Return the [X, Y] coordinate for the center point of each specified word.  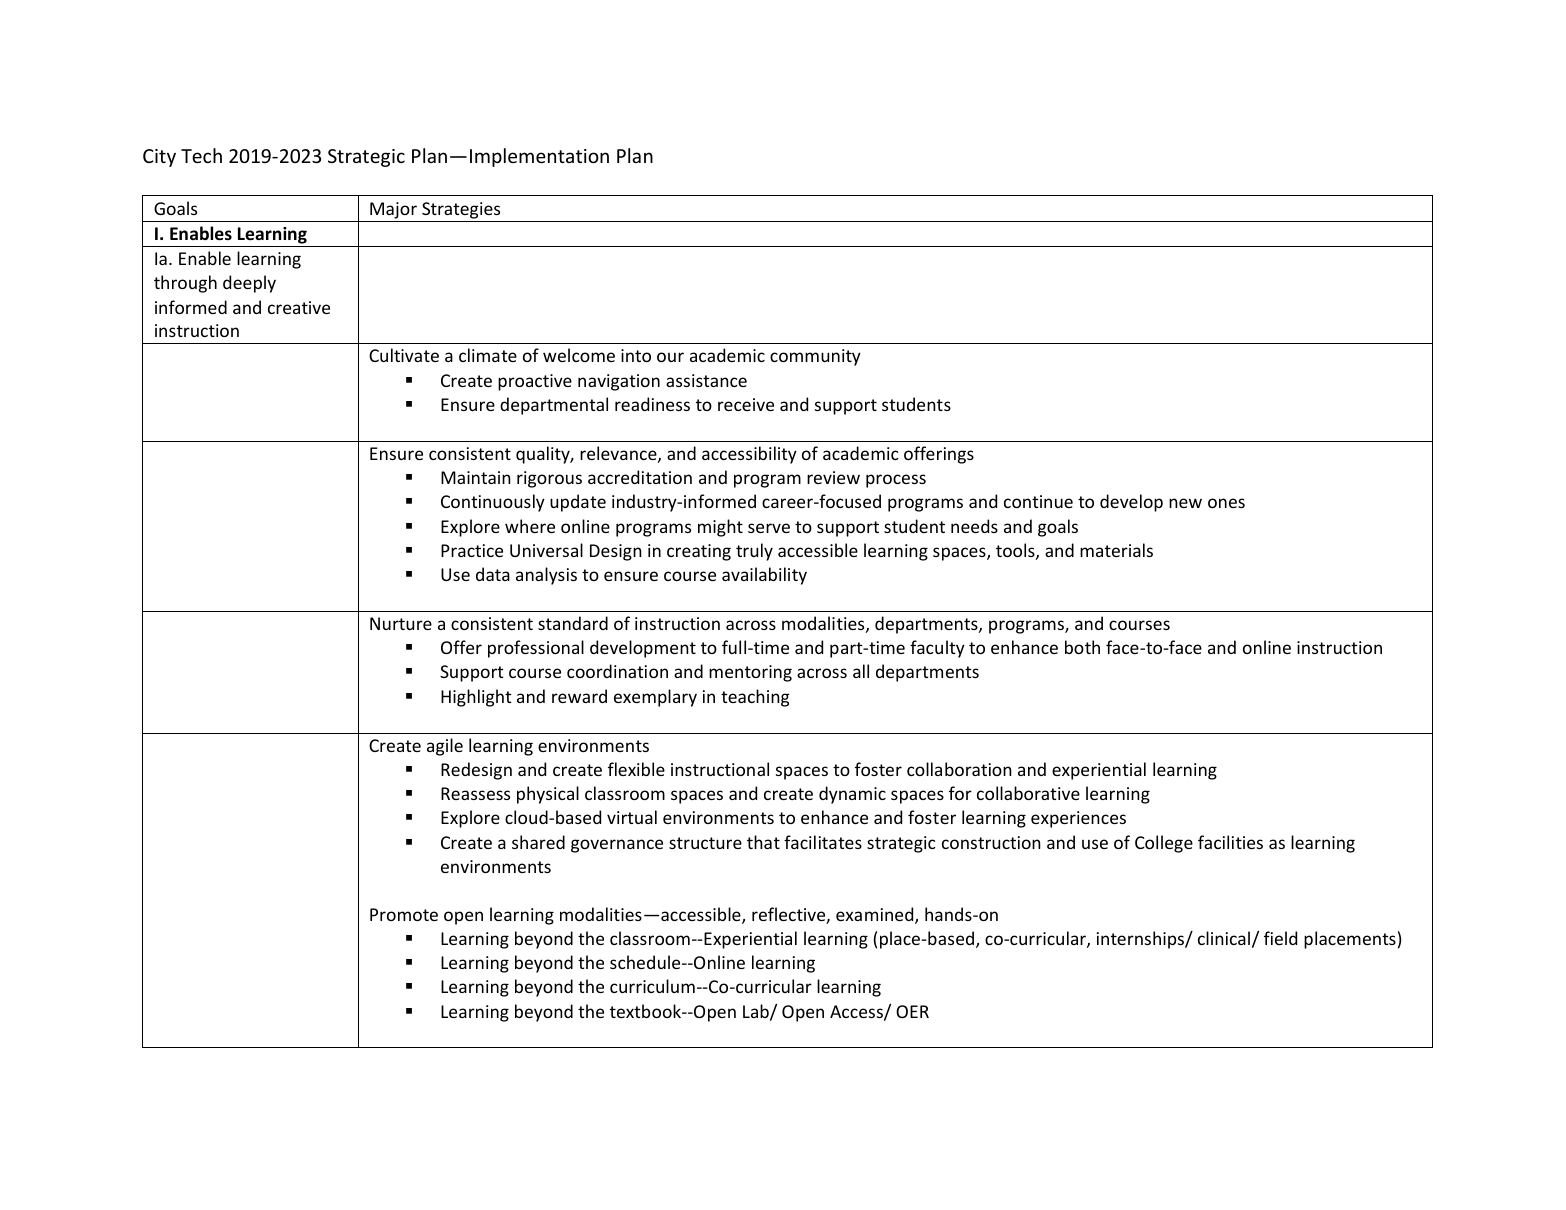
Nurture [401, 623]
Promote [404, 914]
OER [912, 1011]
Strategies [461, 210]
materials [1116, 550]
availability [764, 576]
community [815, 357]
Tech [201, 155]
